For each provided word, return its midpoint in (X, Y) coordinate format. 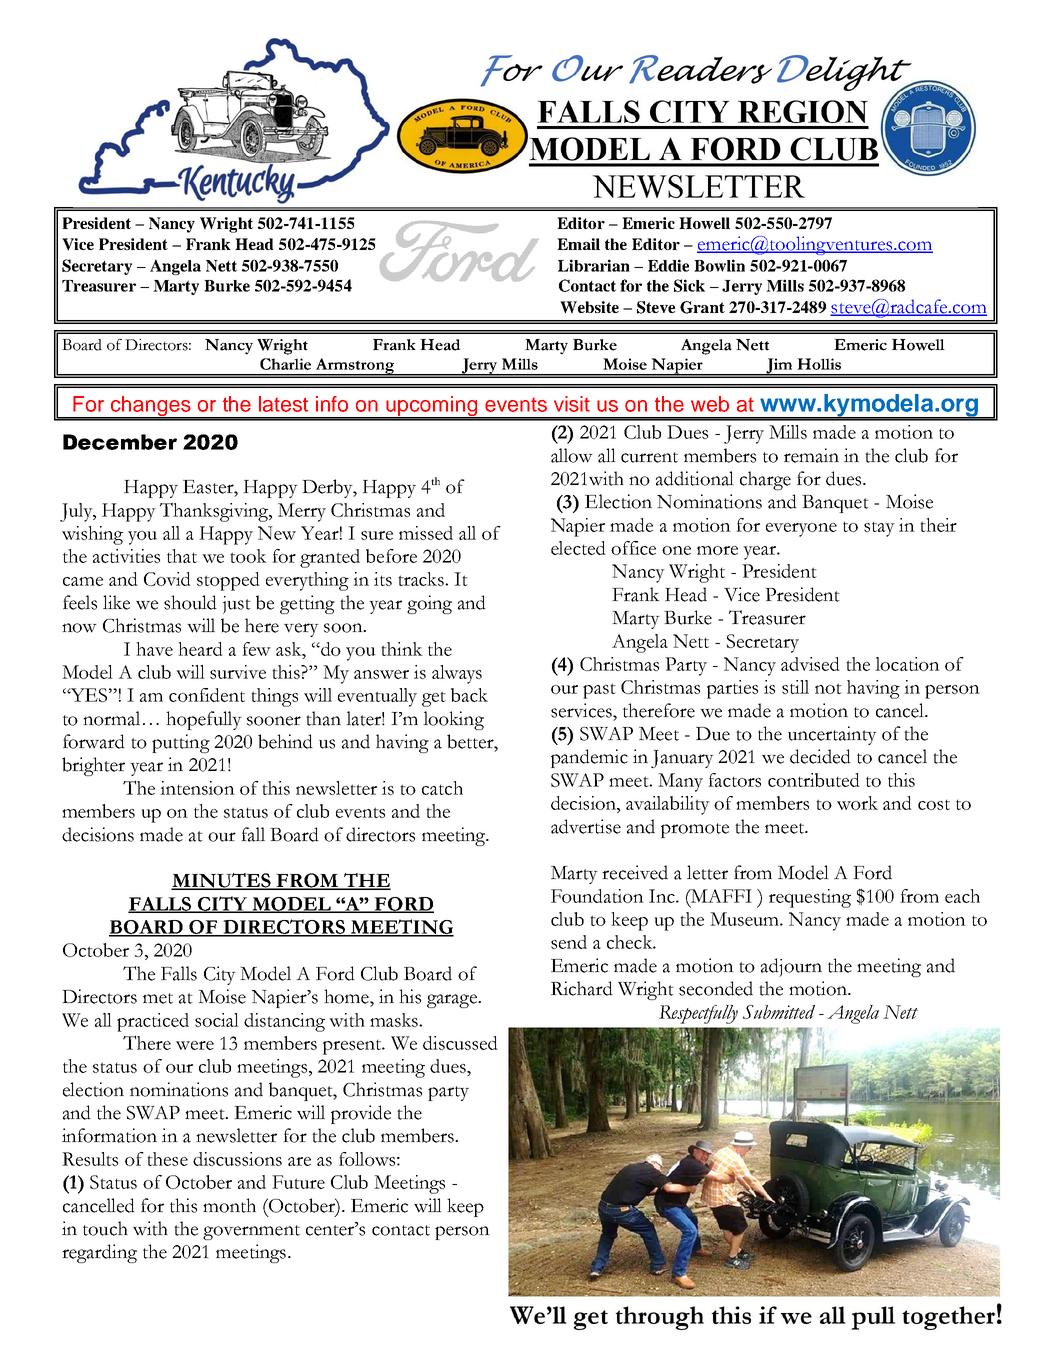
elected (578, 548)
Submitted (779, 1012)
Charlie (285, 364)
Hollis (819, 364)
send (569, 942)
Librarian (594, 265)
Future (298, 1182)
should (190, 602)
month (229, 1205)
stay (879, 529)
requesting (810, 898)
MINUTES (222, 881)
